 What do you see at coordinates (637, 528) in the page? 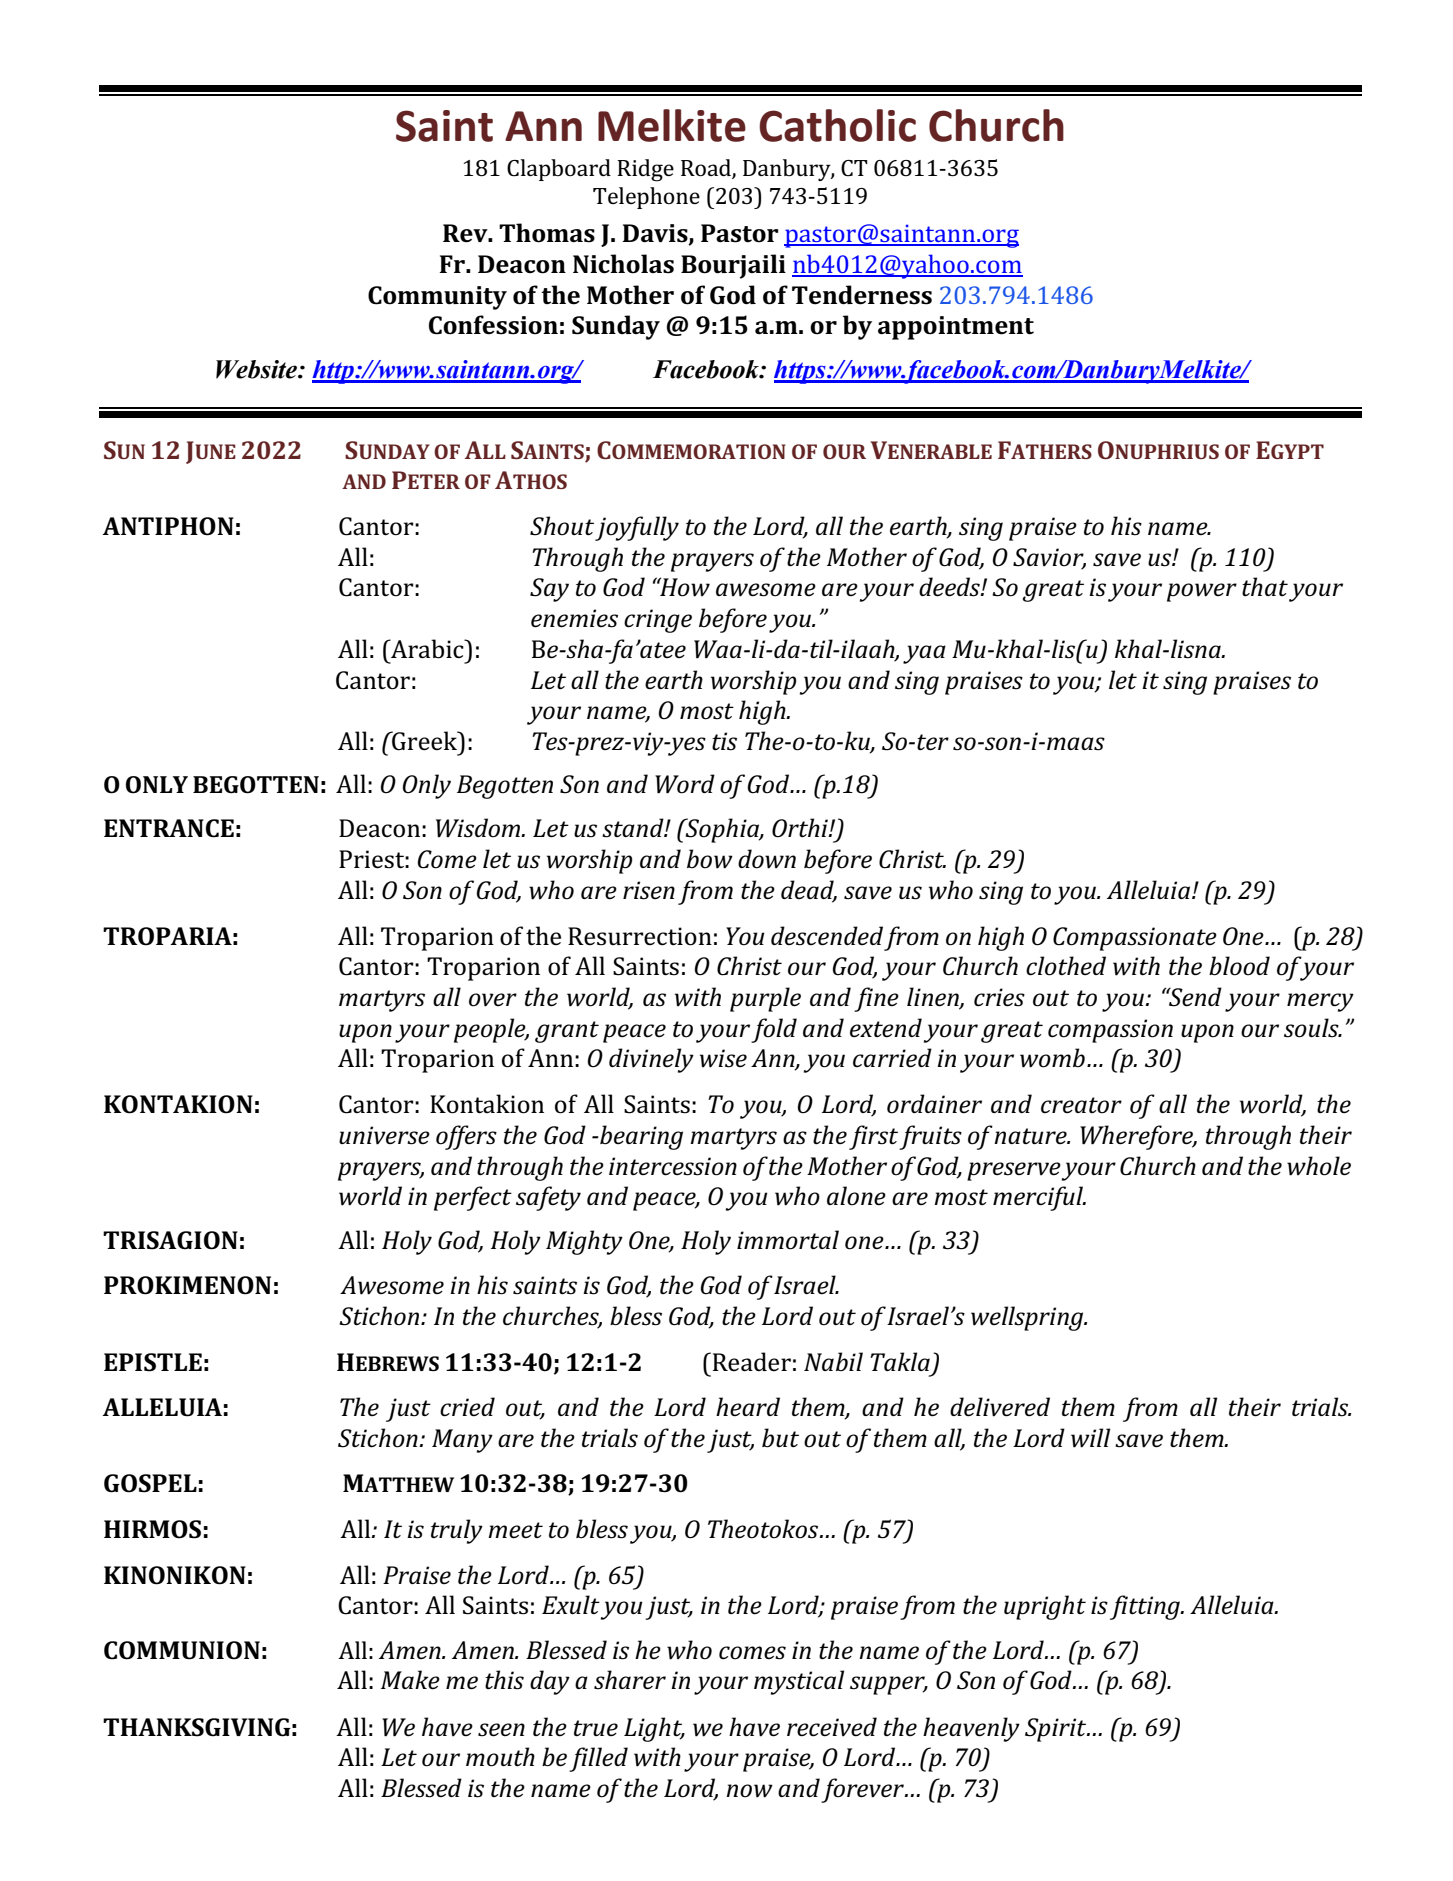
I see `joyfully` at bounding box center [637, 528].
